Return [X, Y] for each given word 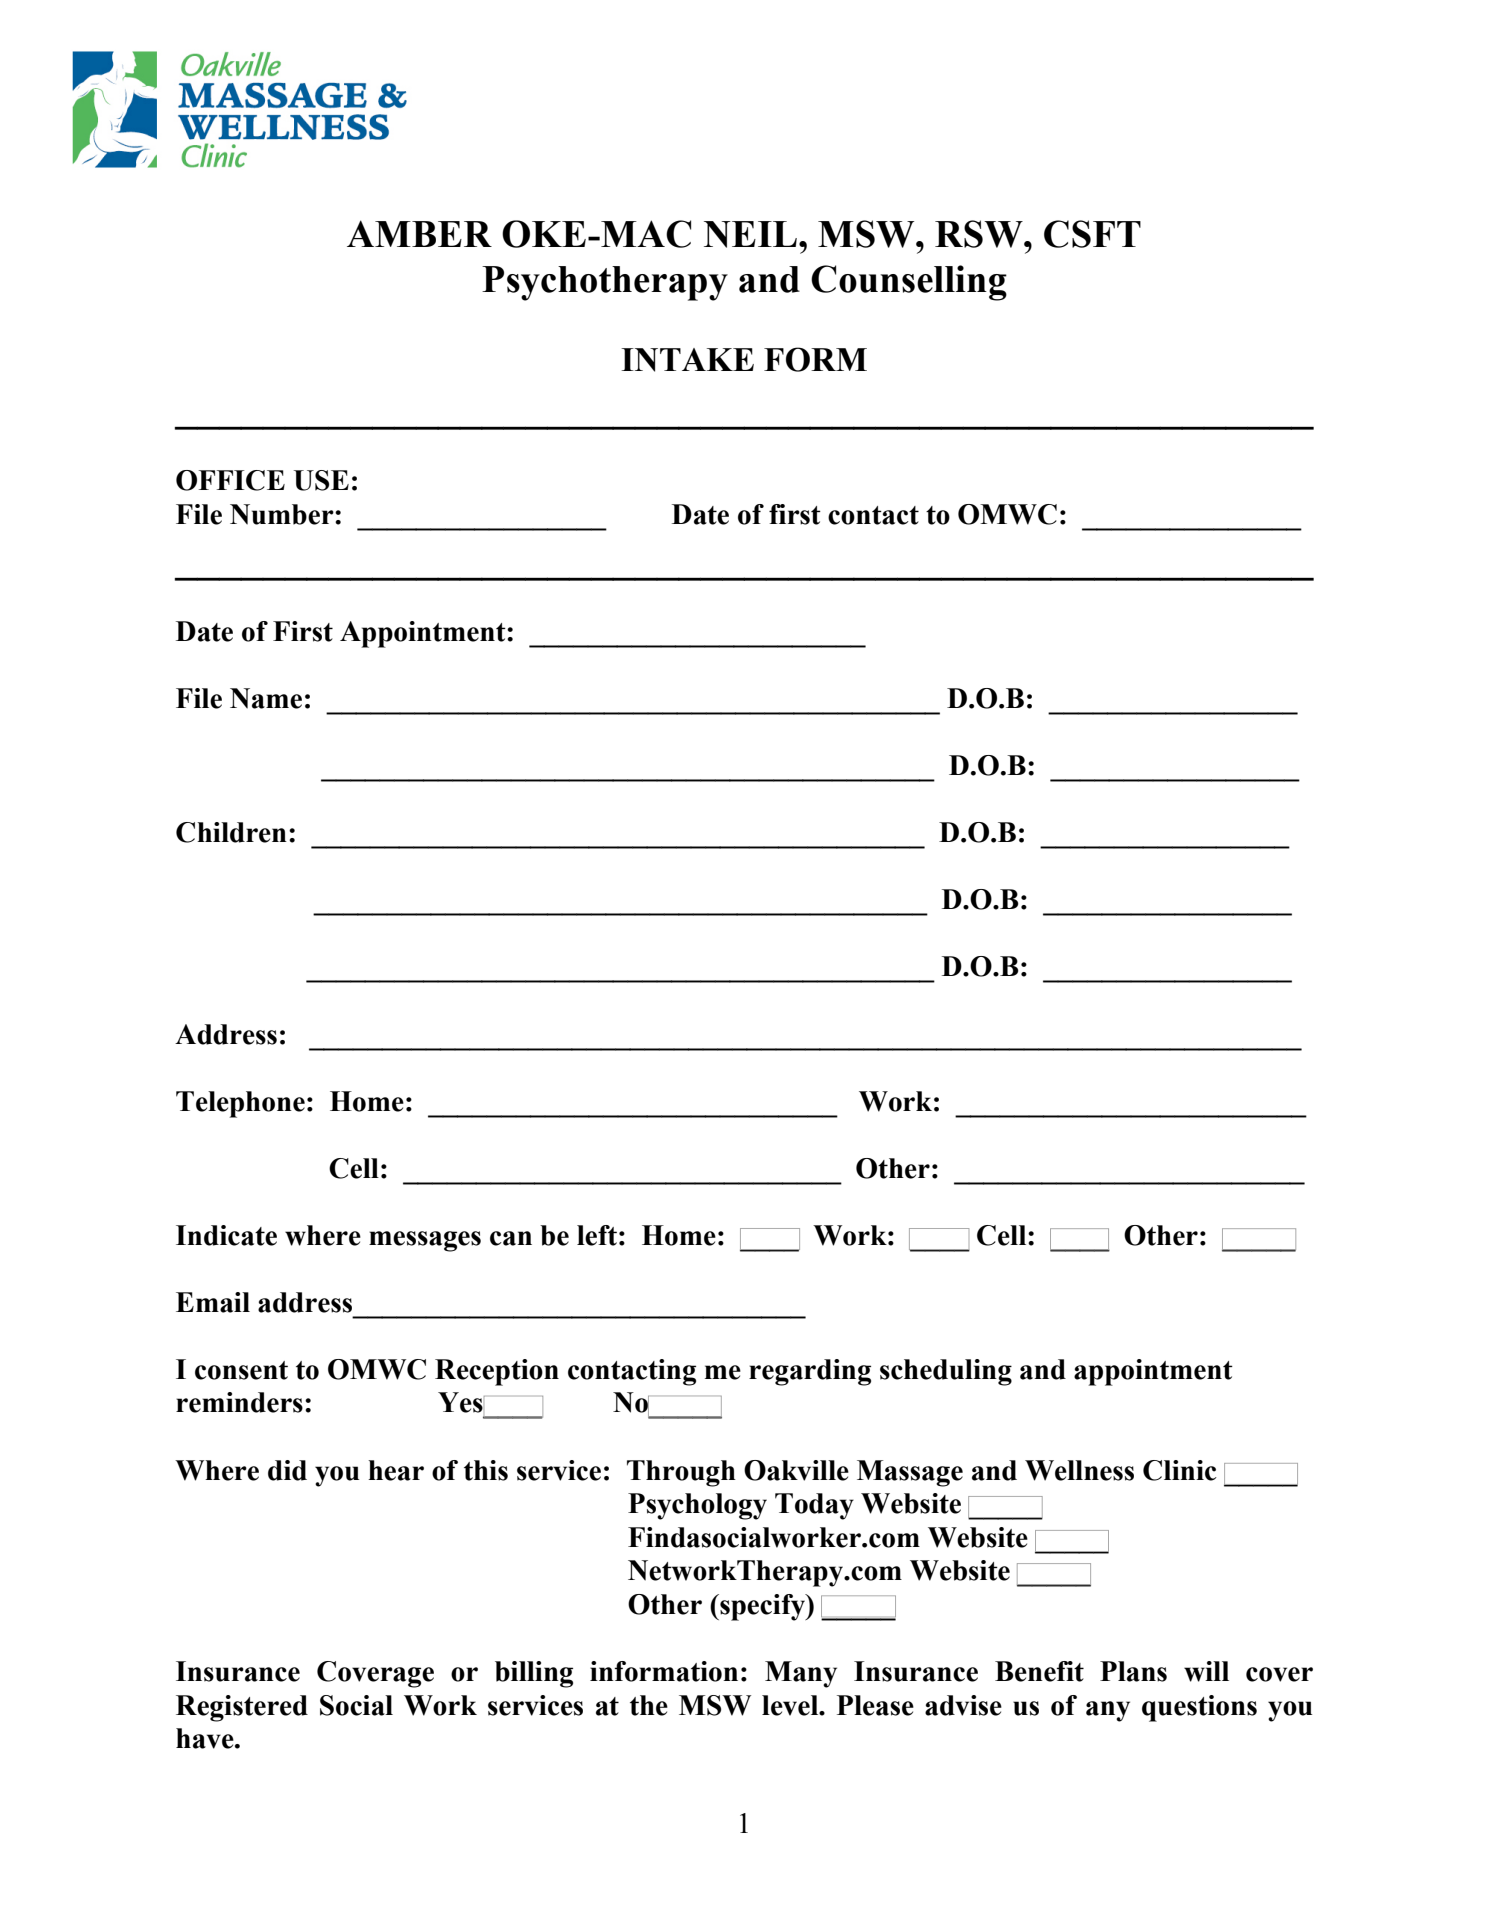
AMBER [419, 233]
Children [231, 832]
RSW [980, 234]
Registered [242, 1708]
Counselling [909, 283]
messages [425, 1241]
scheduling [946, 1372]
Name [266, 698]
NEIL [750, 234]
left [597, 1235]
